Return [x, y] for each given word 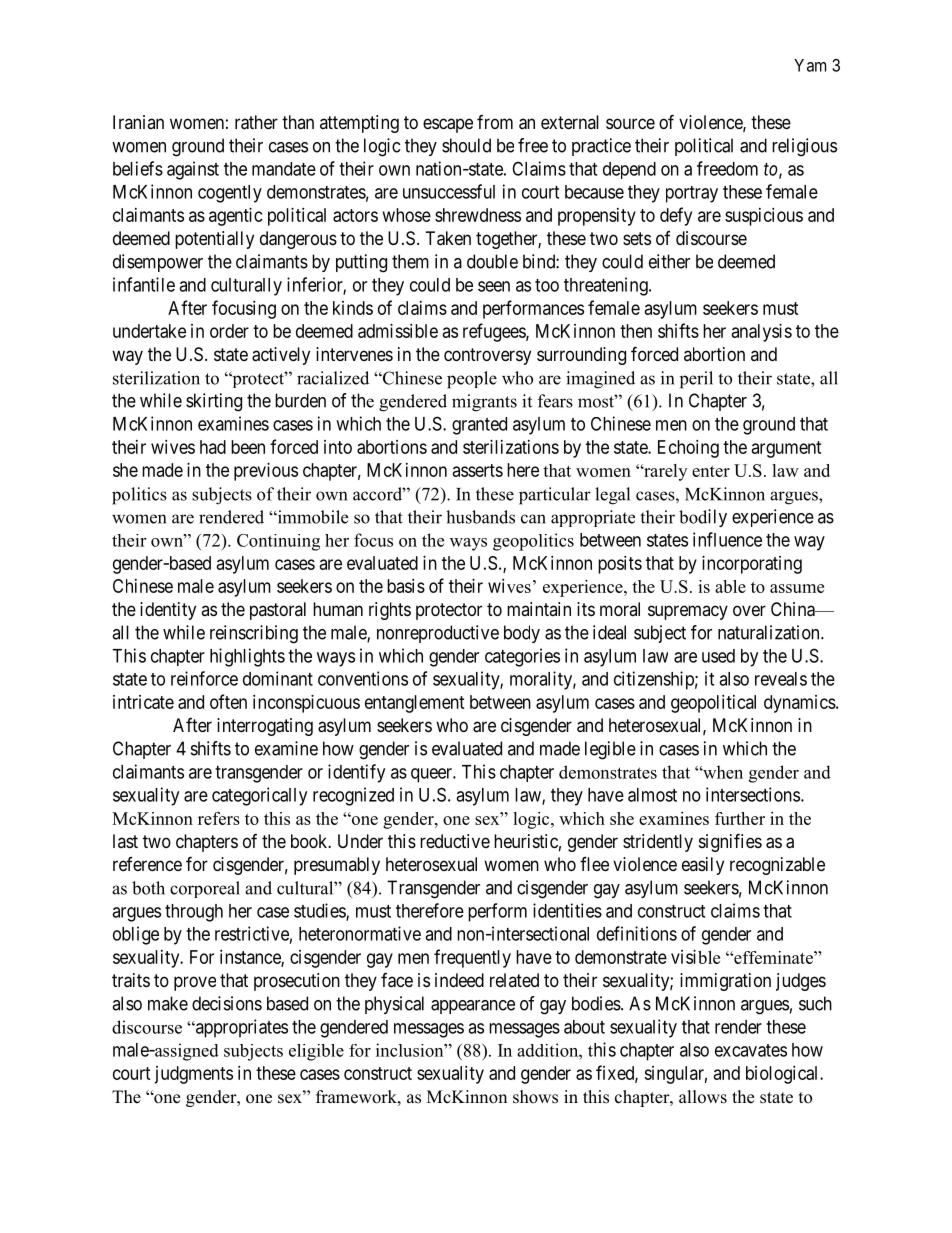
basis [406, 586]
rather [256, 122]
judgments [193, 1075]
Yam [810, 65]
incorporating [752, 565]
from [495, 122]
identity [168, 611]
